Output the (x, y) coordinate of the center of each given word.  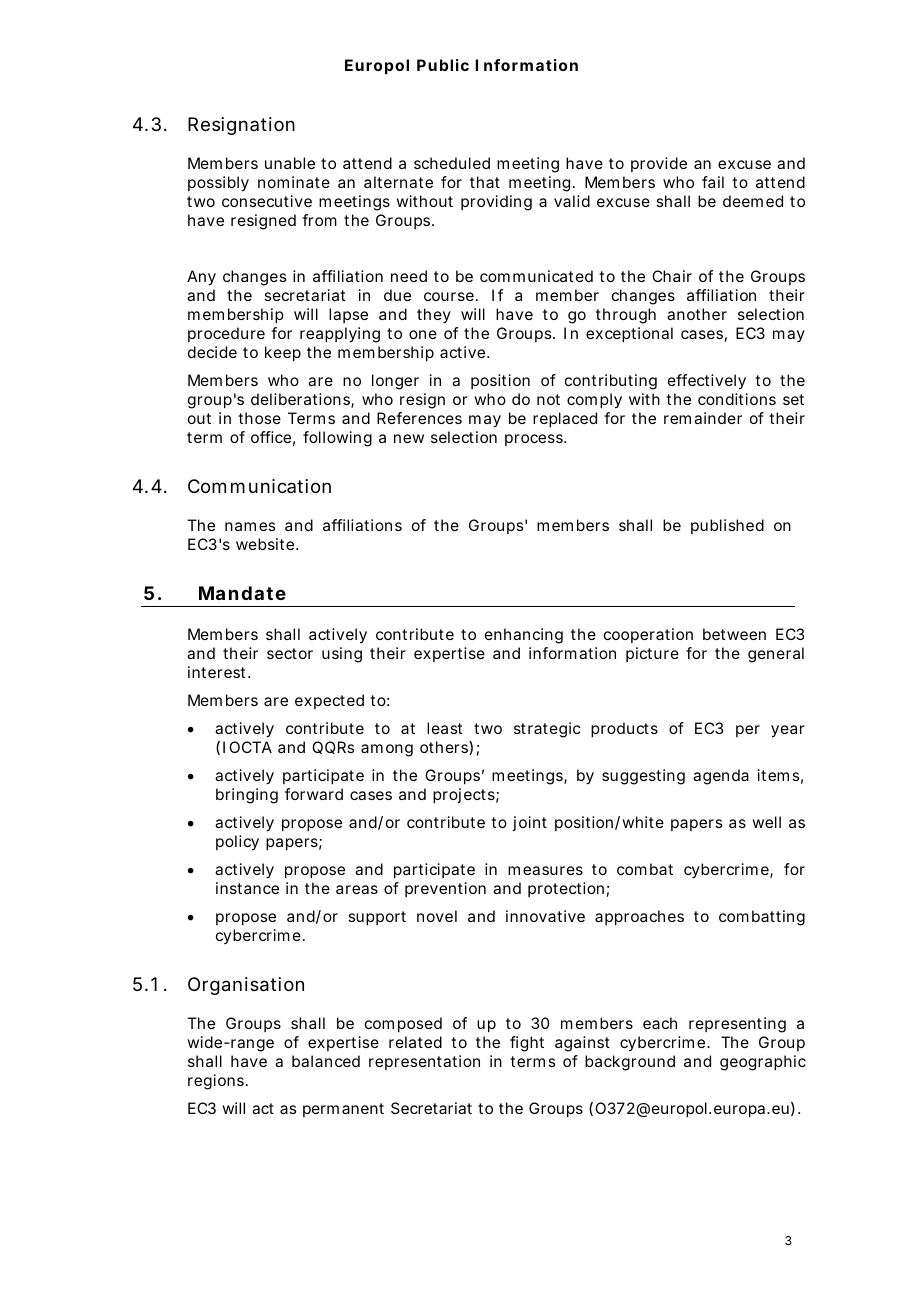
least (445, 728)
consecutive (267, 201)
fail (713, 182)
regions (216, 1082)
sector (290, 653)
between (734, 634)
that (485, 182)
